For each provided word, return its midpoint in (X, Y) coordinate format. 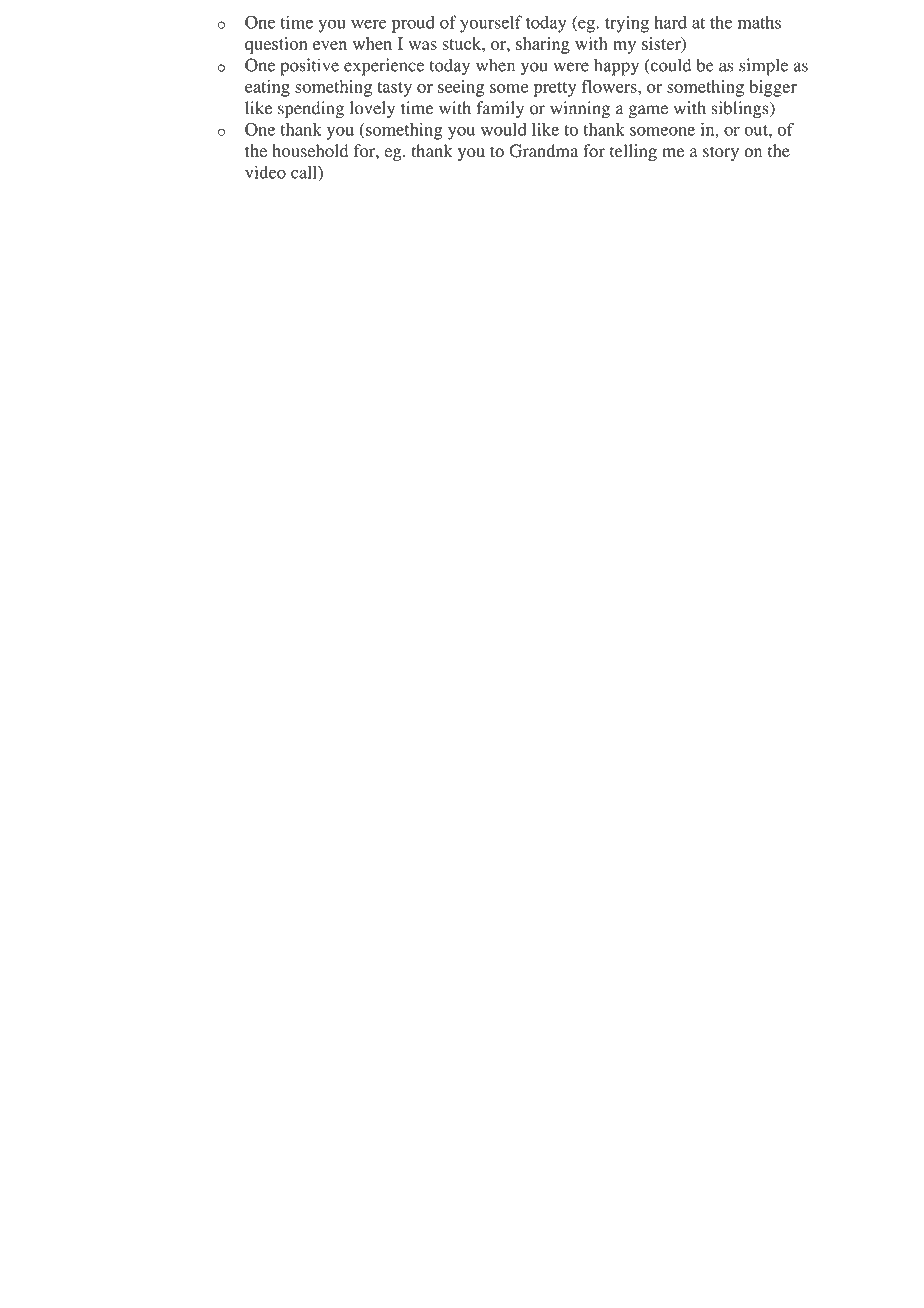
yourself (491, 24)
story (721, 153)
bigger (773, 88)
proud (413, 24)
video (265, 172)
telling (633, 152)
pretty (555, 89)
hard (670, 22)
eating (267, 88)
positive (309, 67)
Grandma (543, 151)
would (504, 129)
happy (616, 67)
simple (763, 67)
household (310, 151)
